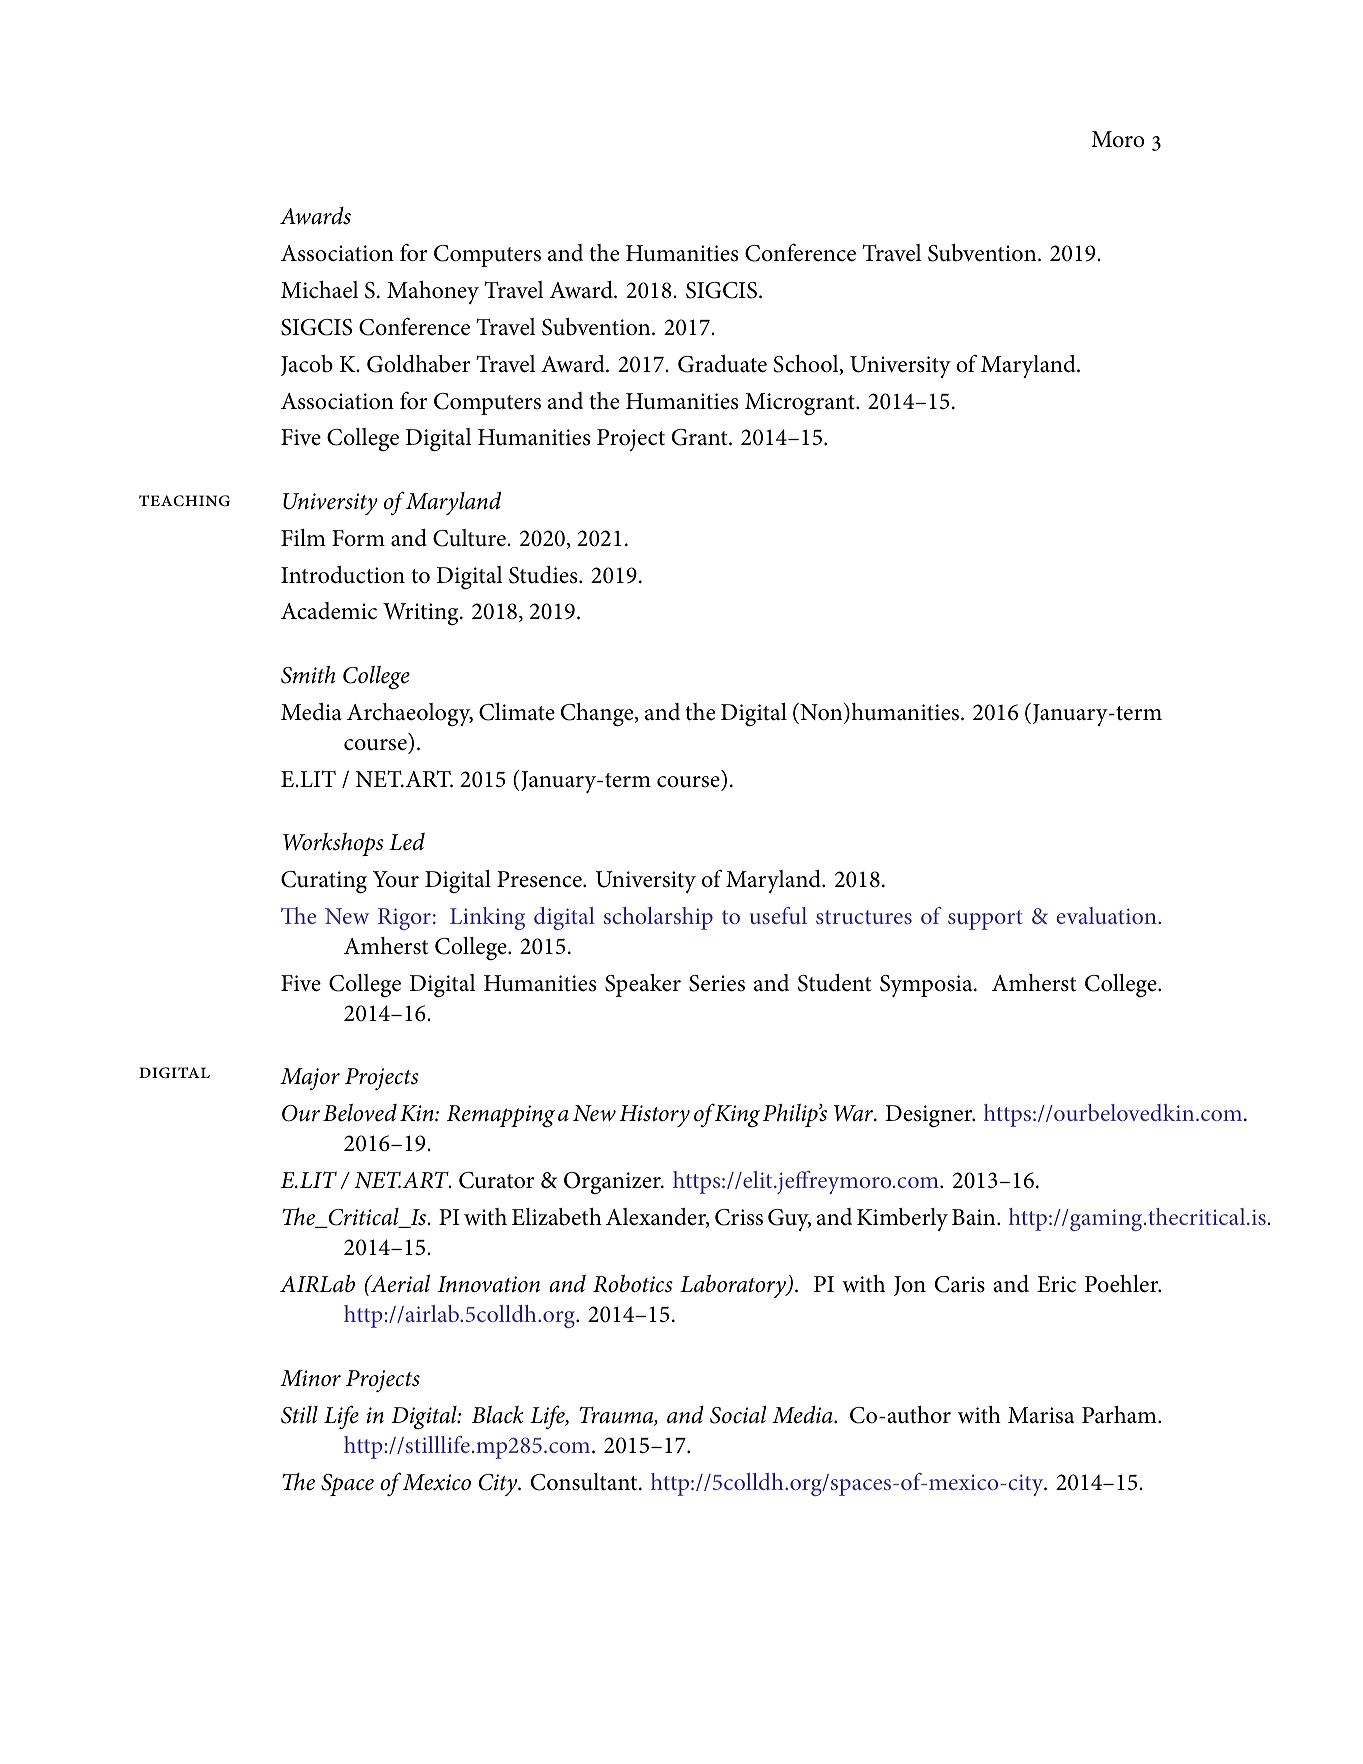 The image size is (1363, 1764). I want to click on Consultant, so click(585, 1482).
